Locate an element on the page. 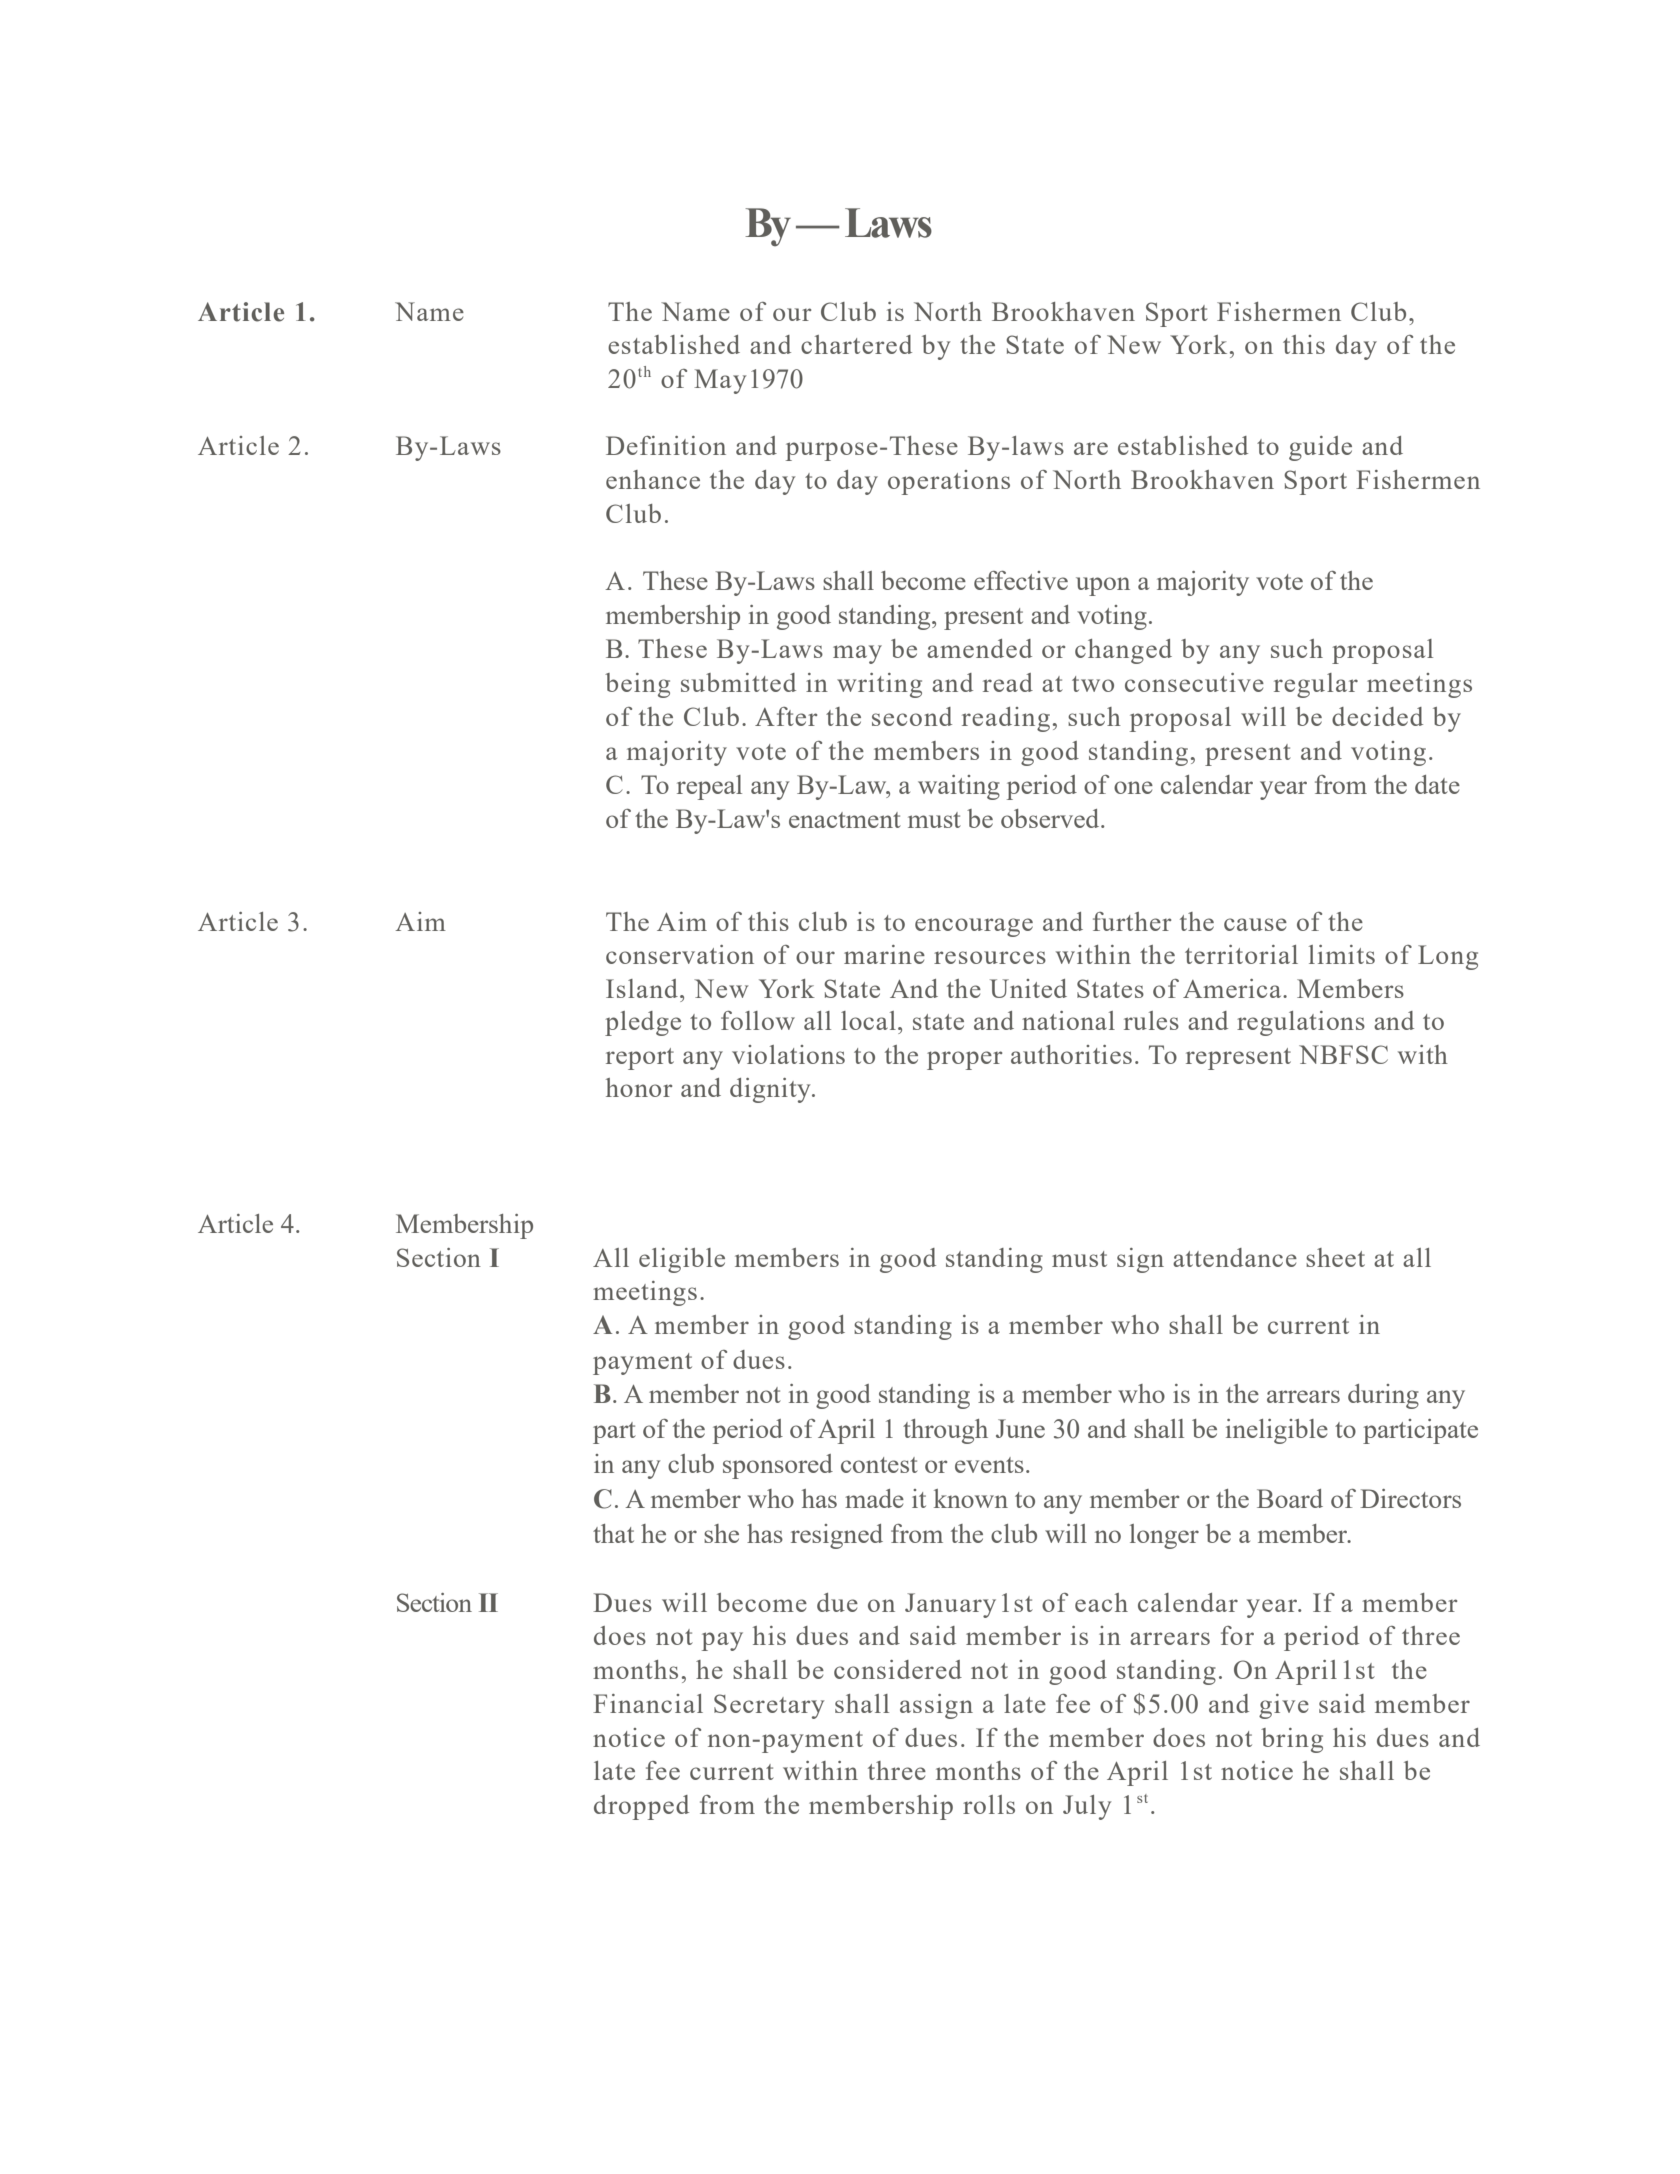 The width and height of the document is (1680, 2174). regulations is located at coordinates (1301, 1023).
